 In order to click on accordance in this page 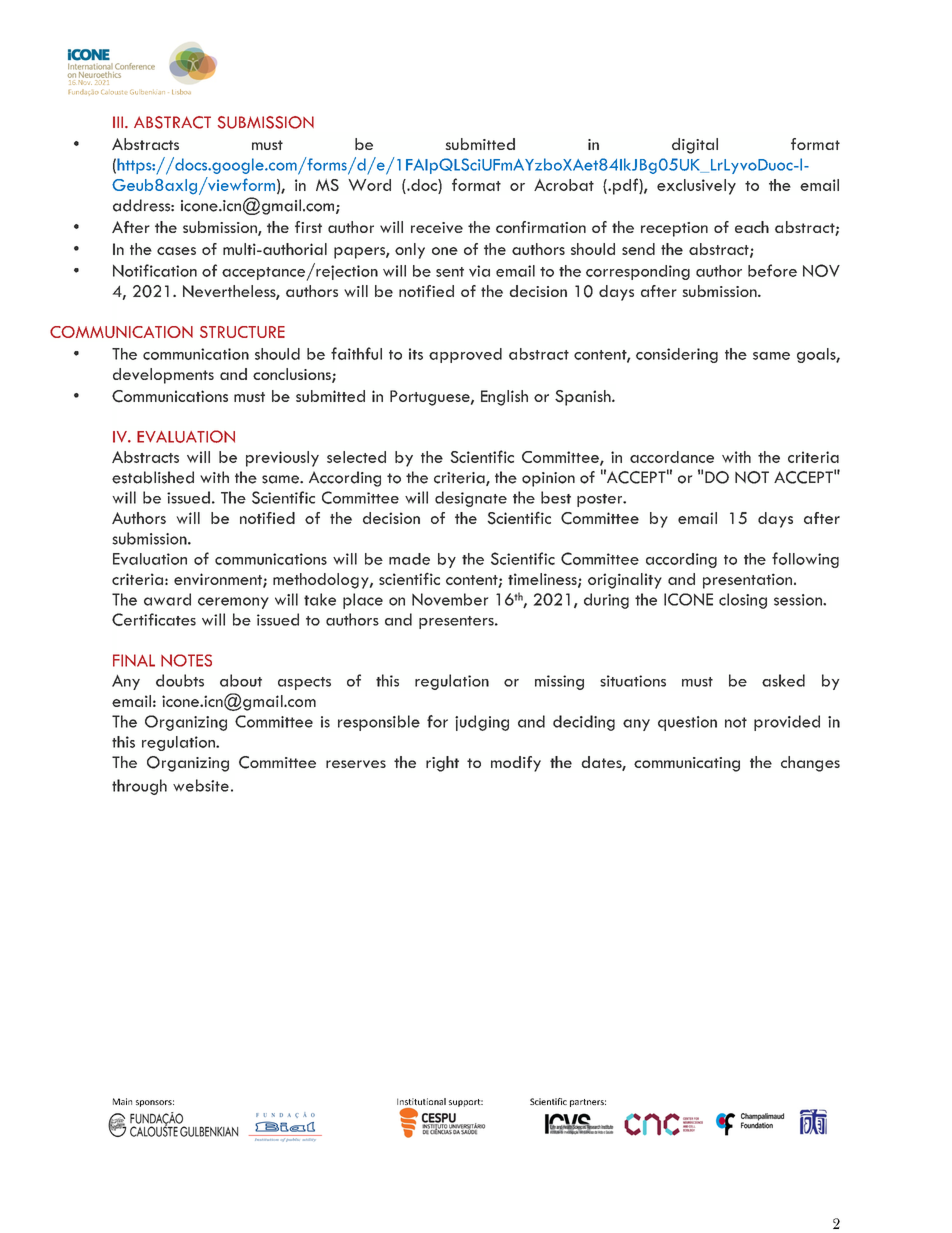, I will do `click(672, 457)`.
